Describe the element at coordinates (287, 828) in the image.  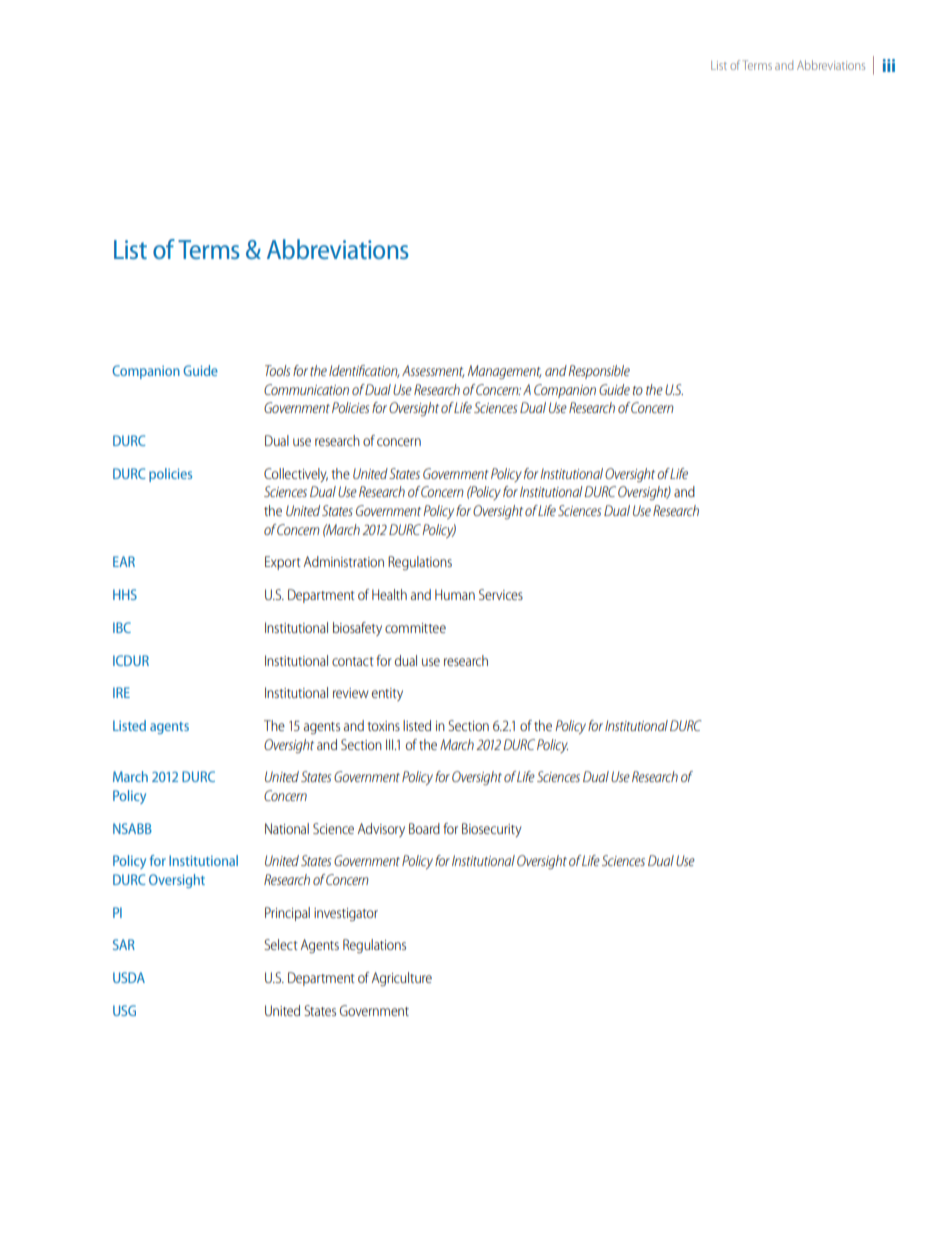
I see `National` at that location.
